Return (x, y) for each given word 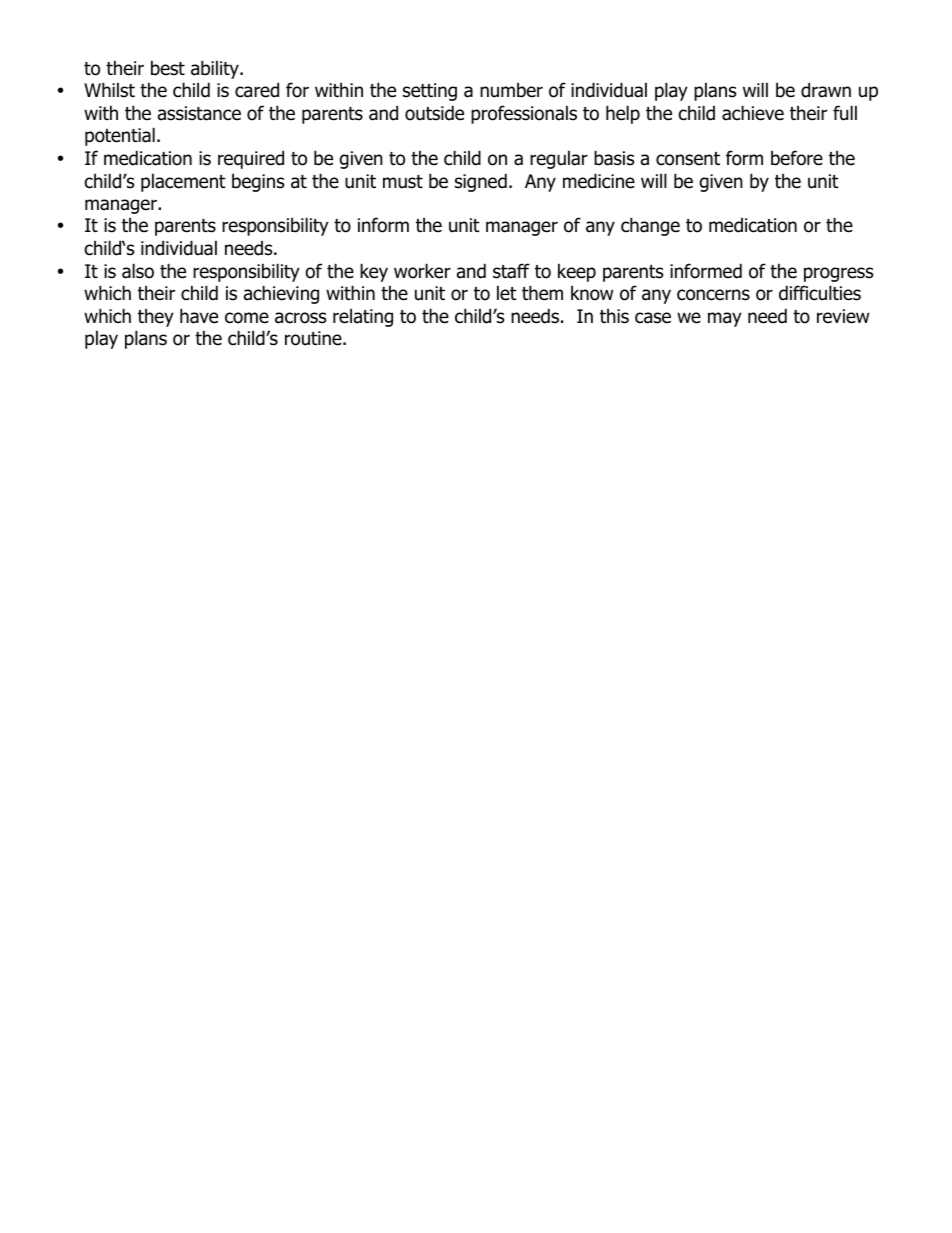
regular (559, 159)
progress (838, 274)
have (199, 316)
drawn (826, 90)
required (251, 159)
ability (216, 69)
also (138, 271)
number (511, 90)
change (650, 226)
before (797, 158)
